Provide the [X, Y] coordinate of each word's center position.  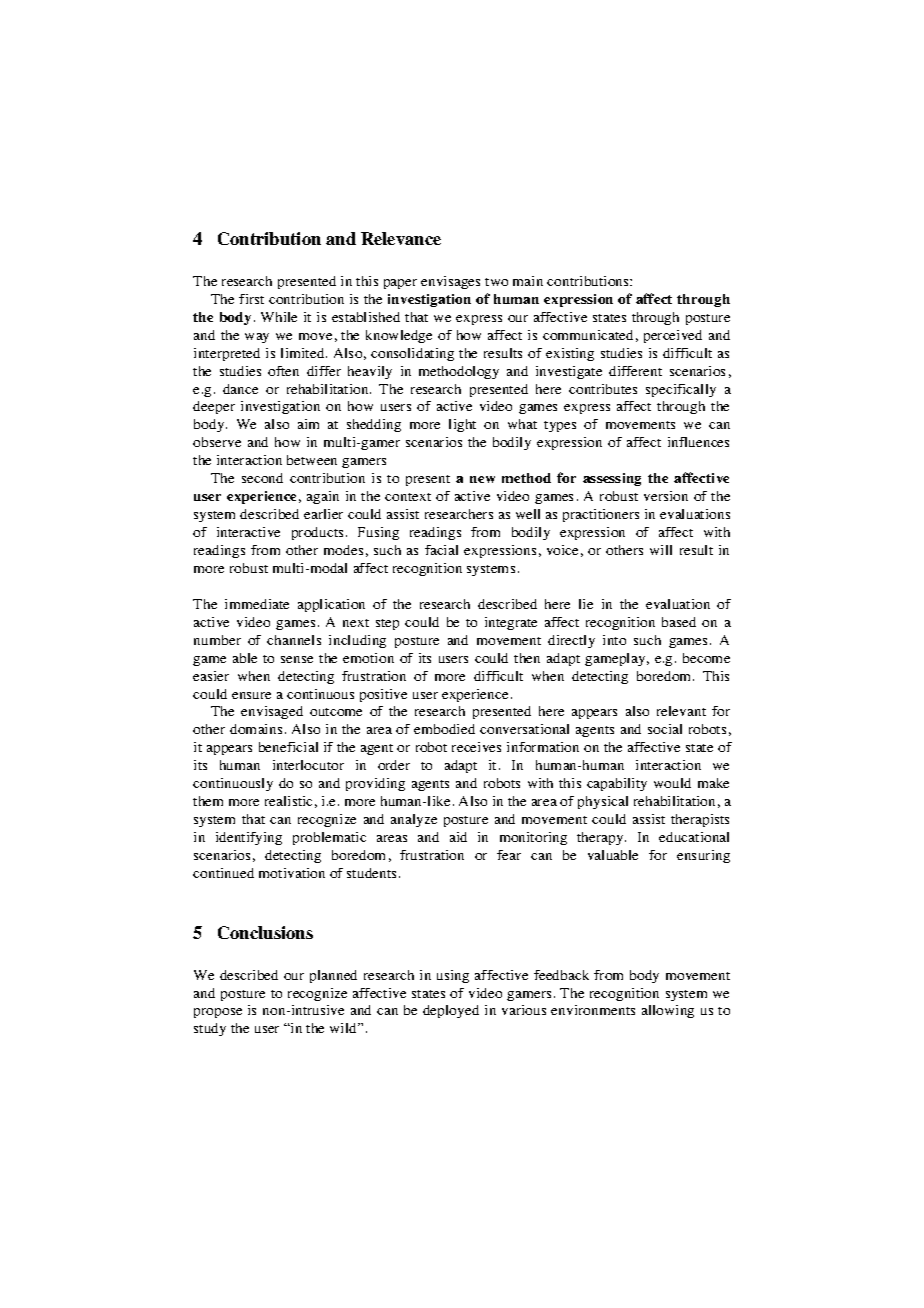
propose [218, 1013]
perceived [673, 336]
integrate [511, 623]
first [251, 299]
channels [294, 640]
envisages [450, 282]
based [679, 622]
